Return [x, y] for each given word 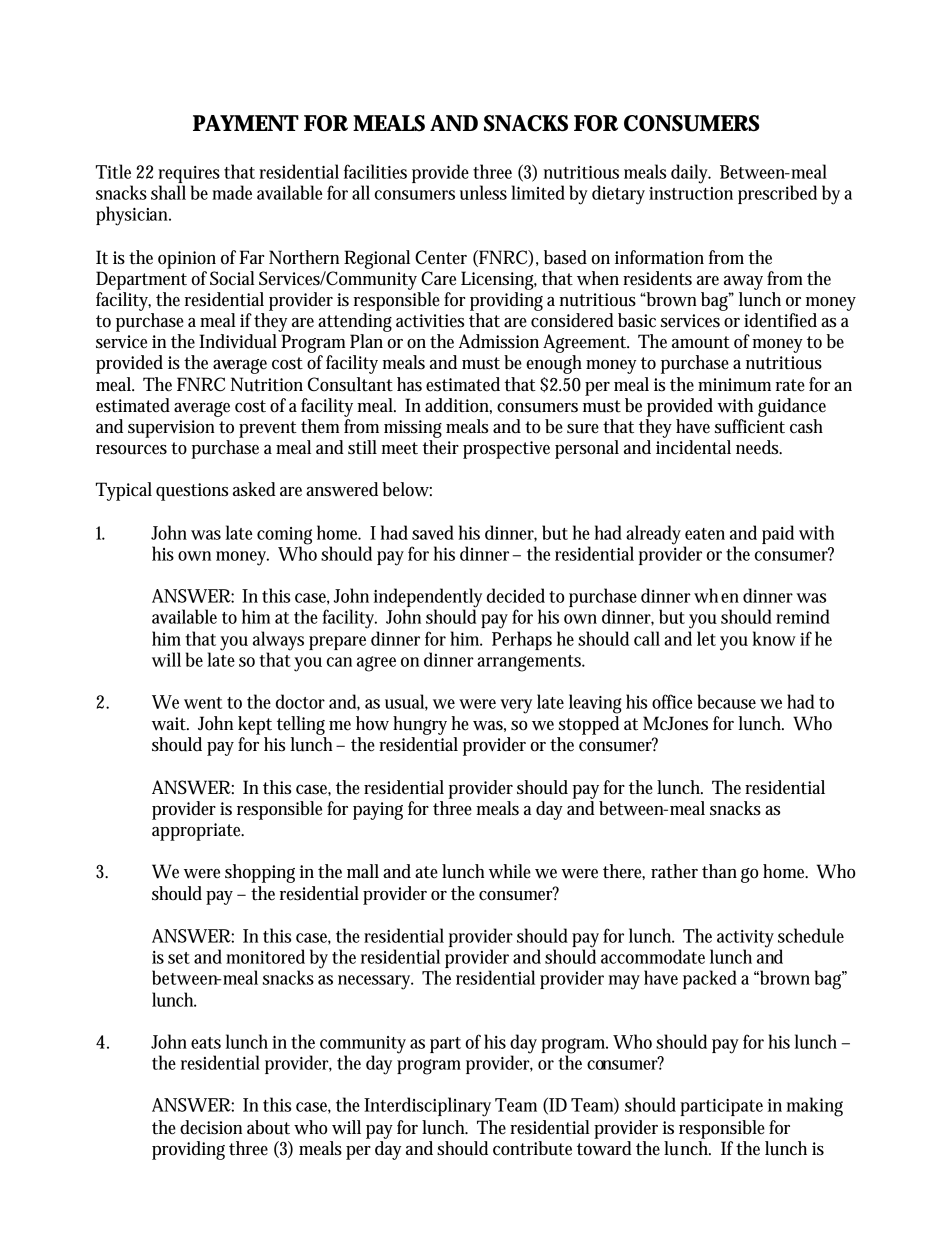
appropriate [198, 832]
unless [483, 192]
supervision [171, 429]
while [510, 871]
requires [189, 176]
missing [413, 429]
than [719, 871]
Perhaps [522, 640]
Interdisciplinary [427, 1107]
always [278, 642]
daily [691, 174]
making [815, 1107]
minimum [734, 385]
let [706, 638]
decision [211, 1127]
